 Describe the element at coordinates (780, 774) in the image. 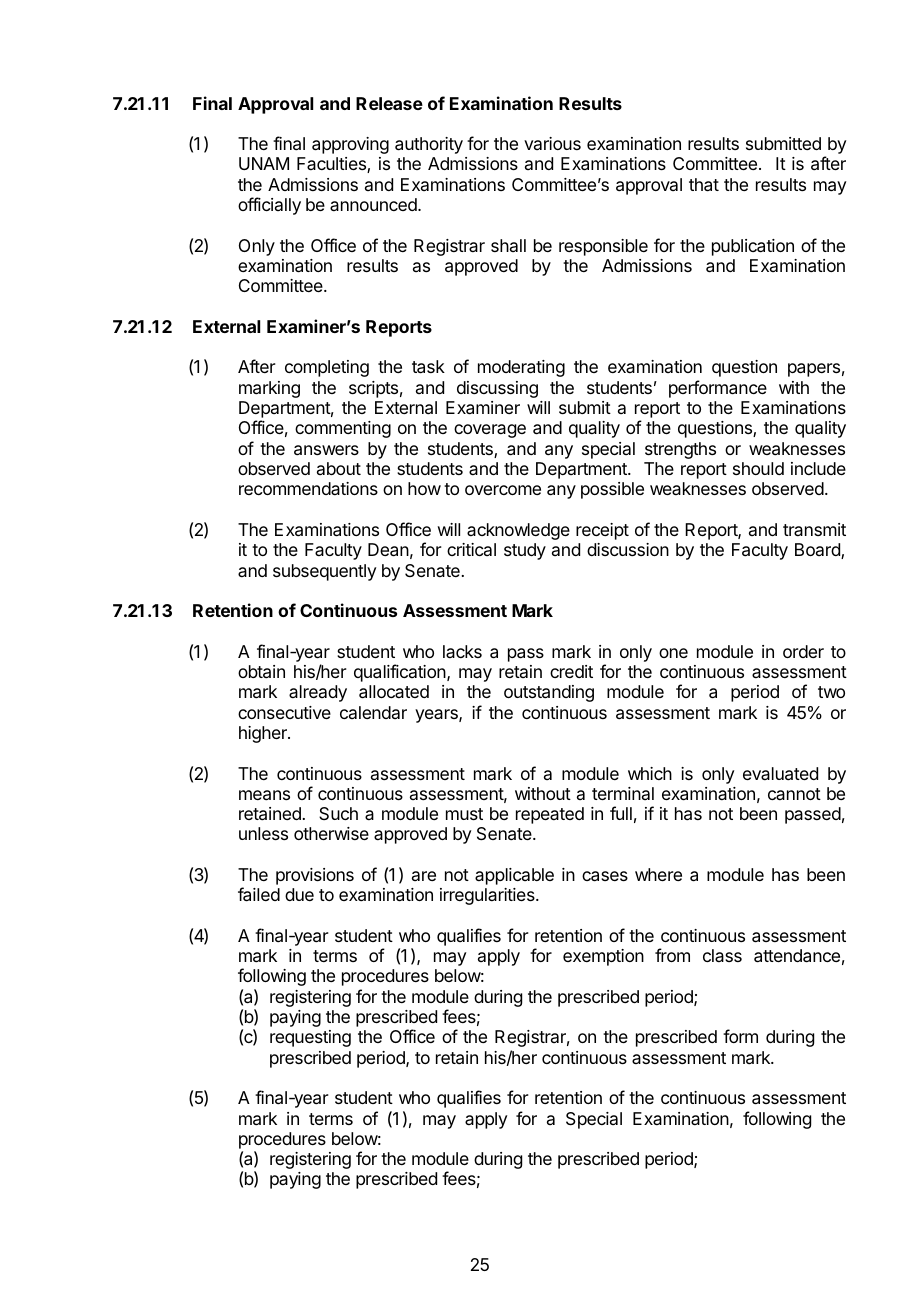

I see `evaluated` at that location.
